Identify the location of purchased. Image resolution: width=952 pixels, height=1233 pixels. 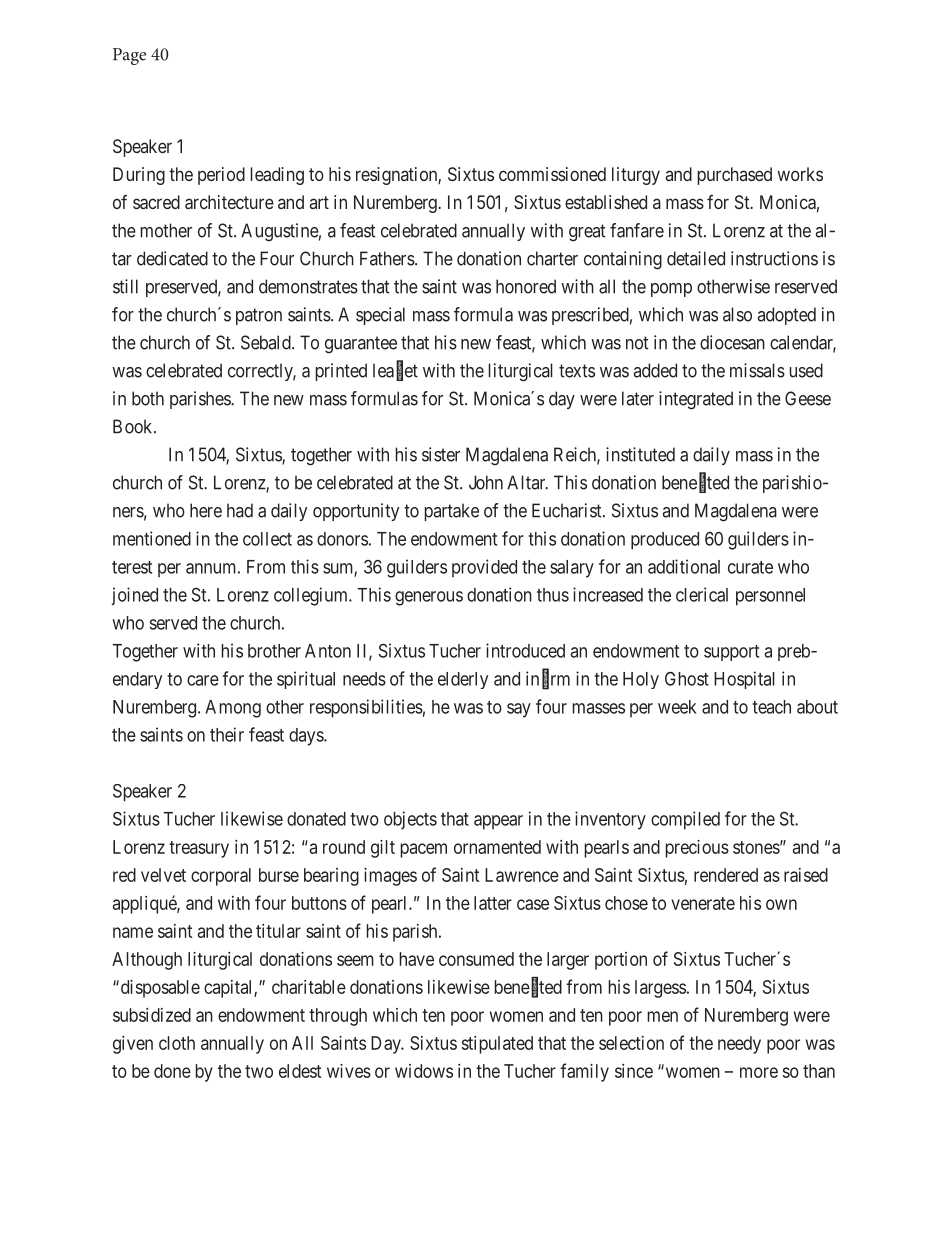
(735, 176).
